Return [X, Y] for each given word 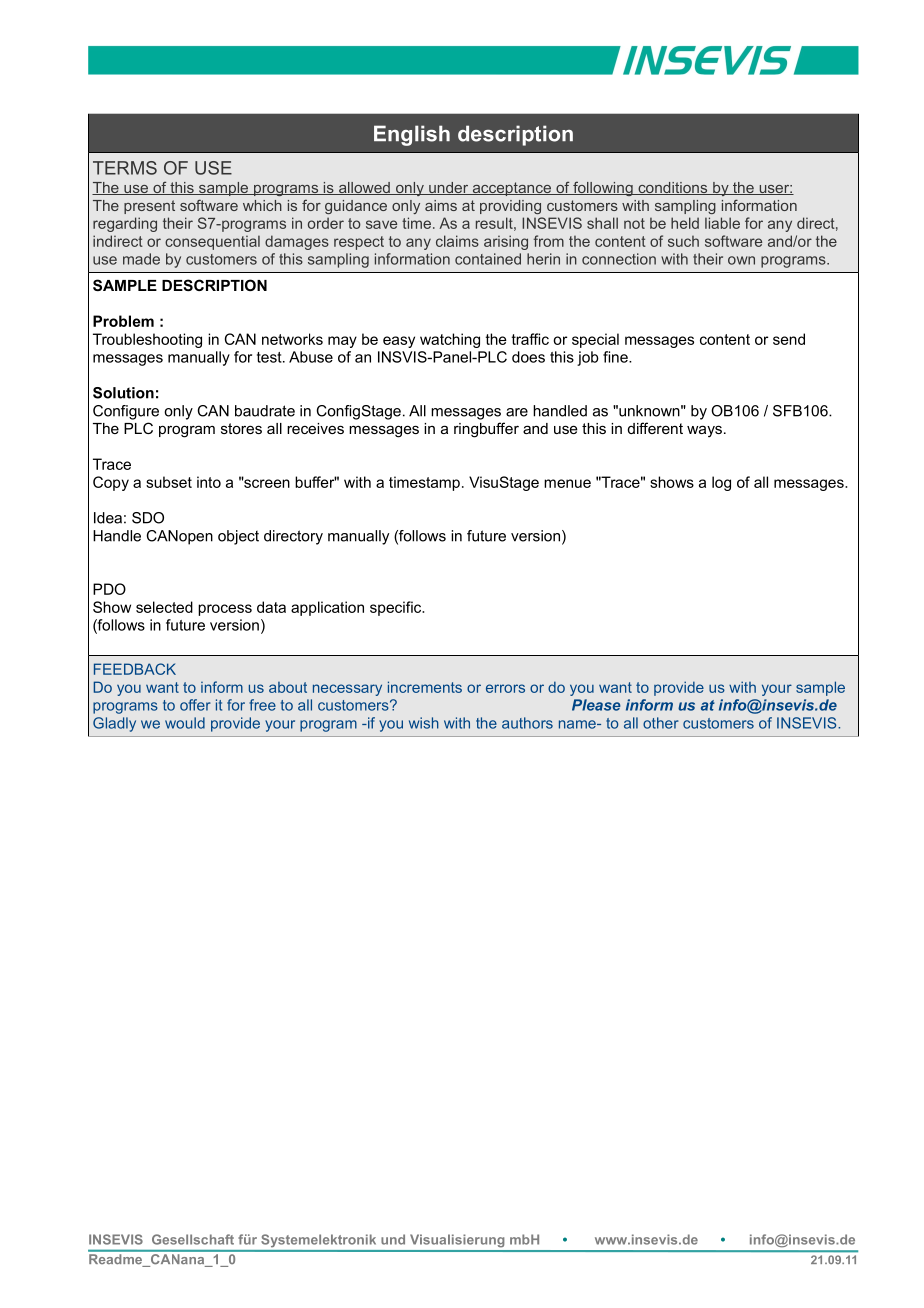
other [661, 723]
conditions [673, 188]
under [449, 188]
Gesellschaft [193, 1239]
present [149, 207]
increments [425, 687]
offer [195, 705]
